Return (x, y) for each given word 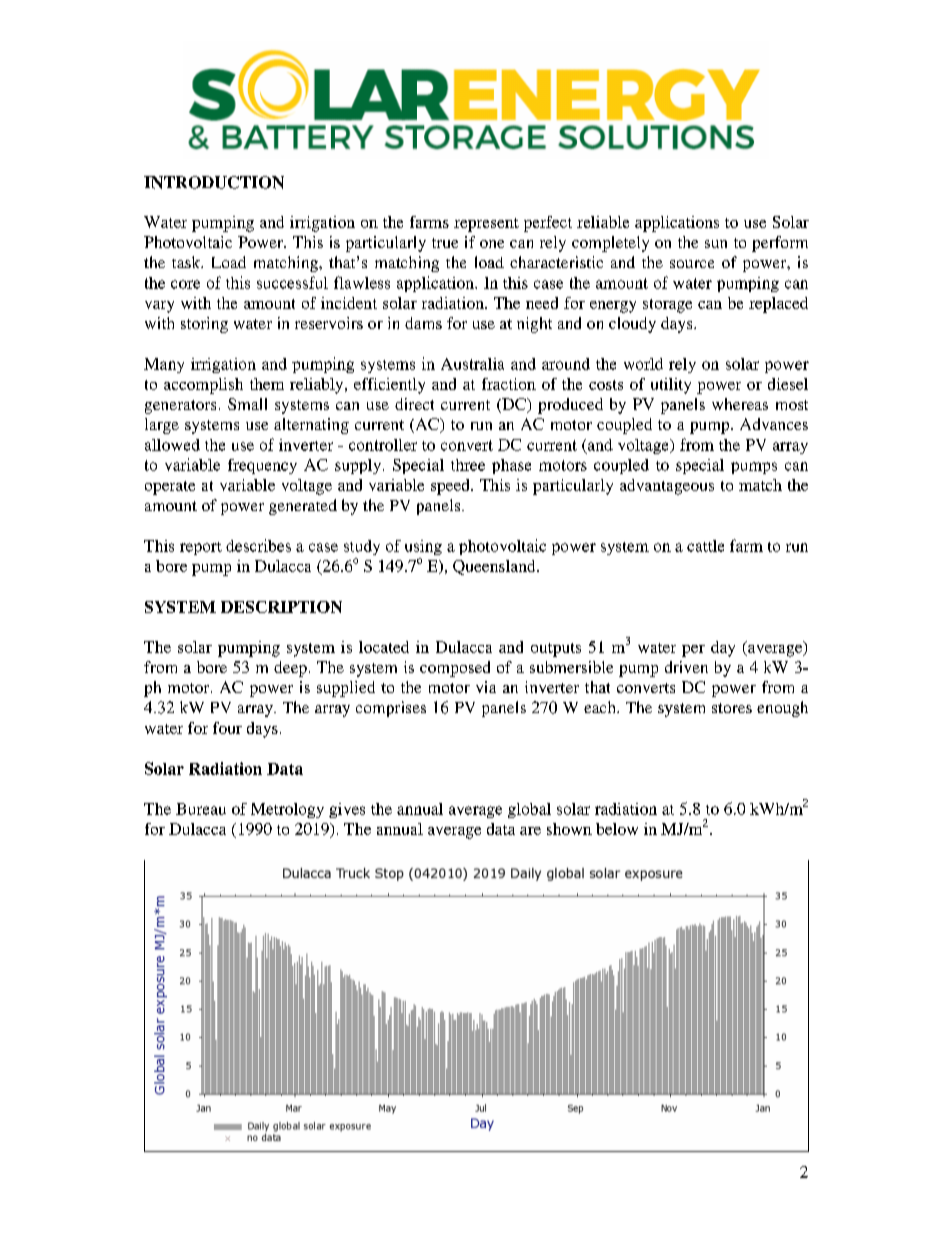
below (617, 829)
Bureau (201, 809)
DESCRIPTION (281, 607)
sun (716, 244)
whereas (740, 404)
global (529, 810)
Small (247, 404)
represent (486, 225)
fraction (509, 384)
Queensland (495, 567)
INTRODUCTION (214, 182)
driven (686, 667)
